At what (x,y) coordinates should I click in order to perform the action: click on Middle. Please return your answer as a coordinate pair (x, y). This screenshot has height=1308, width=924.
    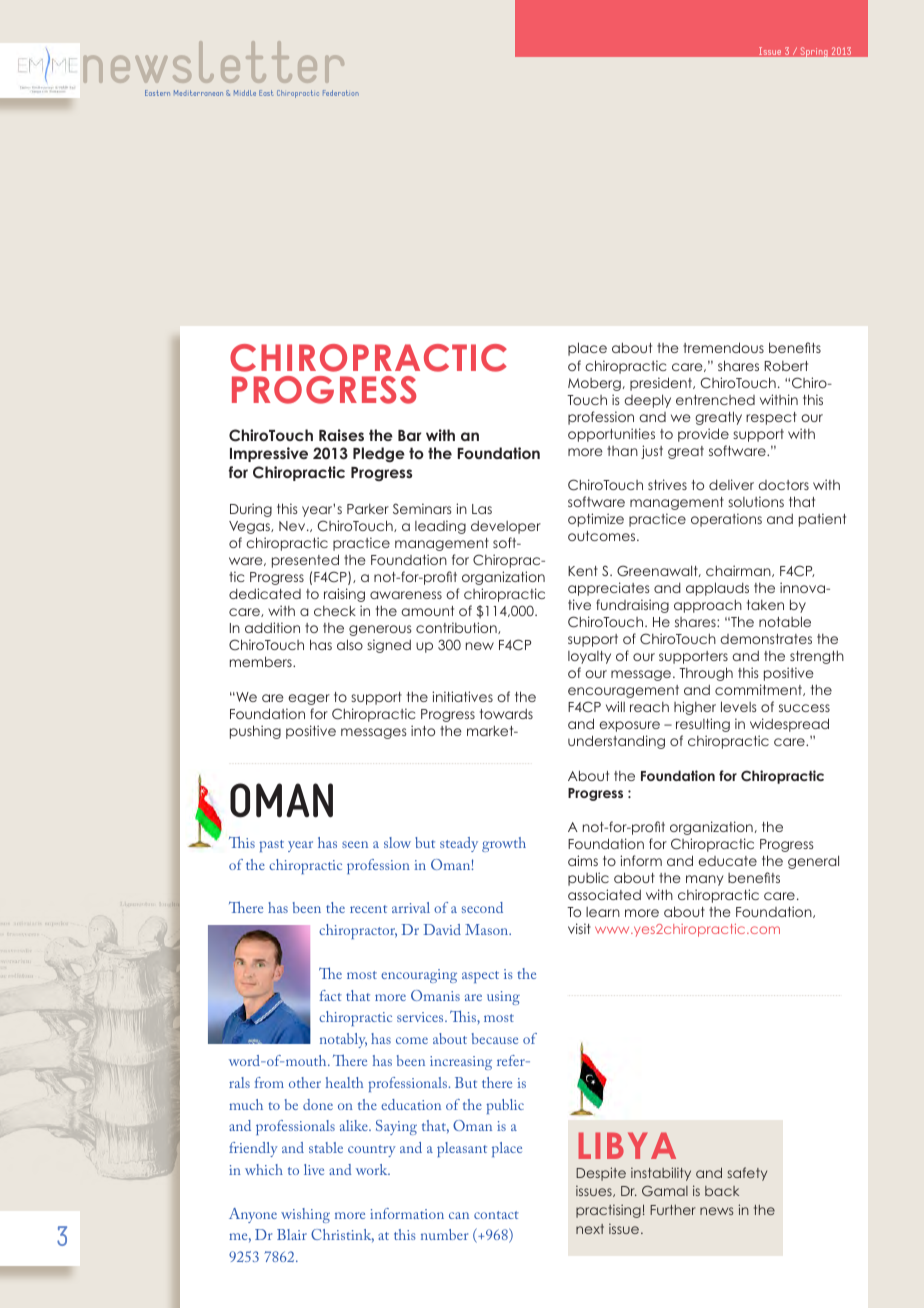
    Looking at the image, I should click on (245, 93).
